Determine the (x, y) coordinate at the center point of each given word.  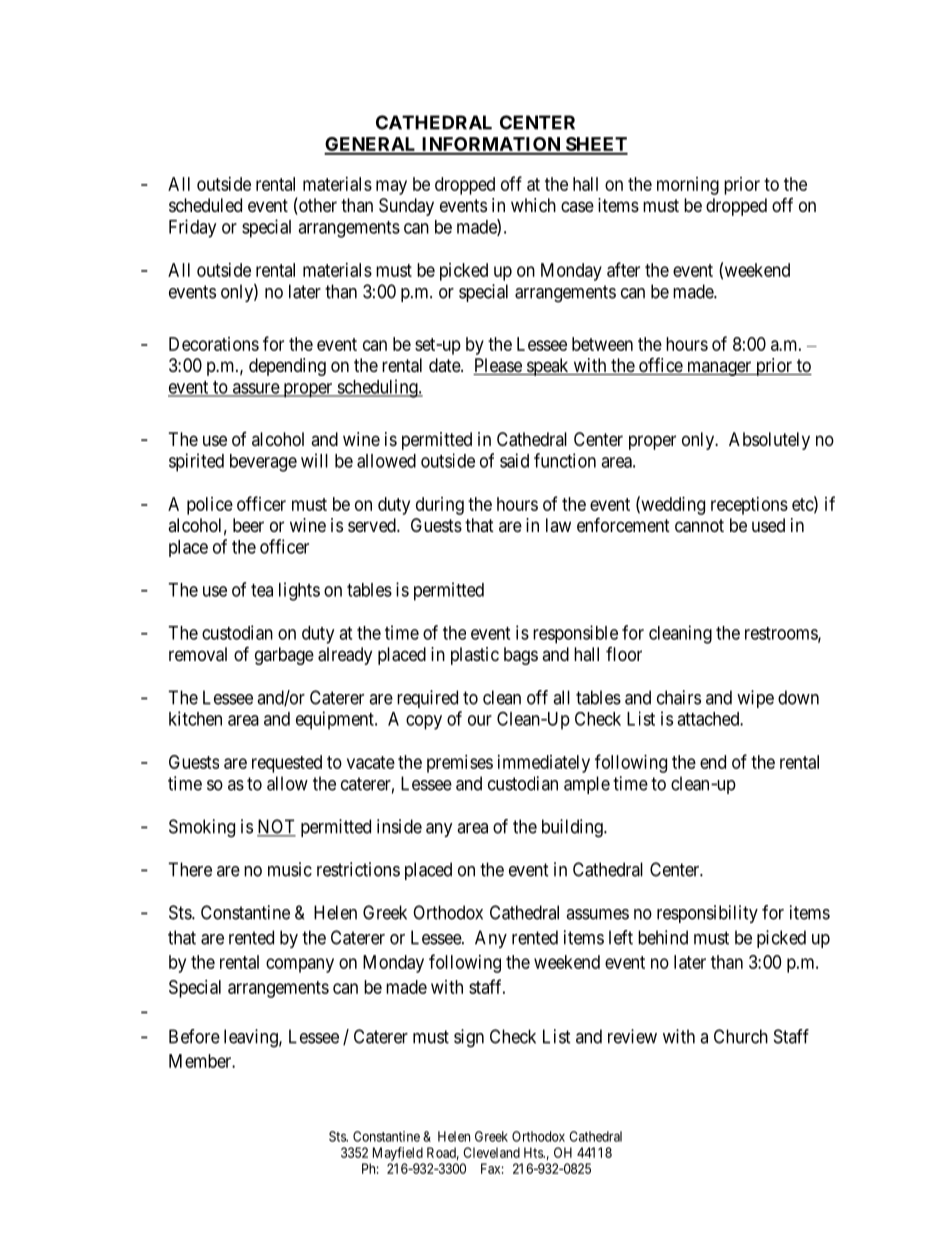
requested (287, 764)
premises (460, 764)
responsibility (707, 914)
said (514, 460)
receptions (749, 506)
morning (688, 186)
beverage (263, 463)
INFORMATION (491, 145)
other (317, 206)
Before (194, 1036)
